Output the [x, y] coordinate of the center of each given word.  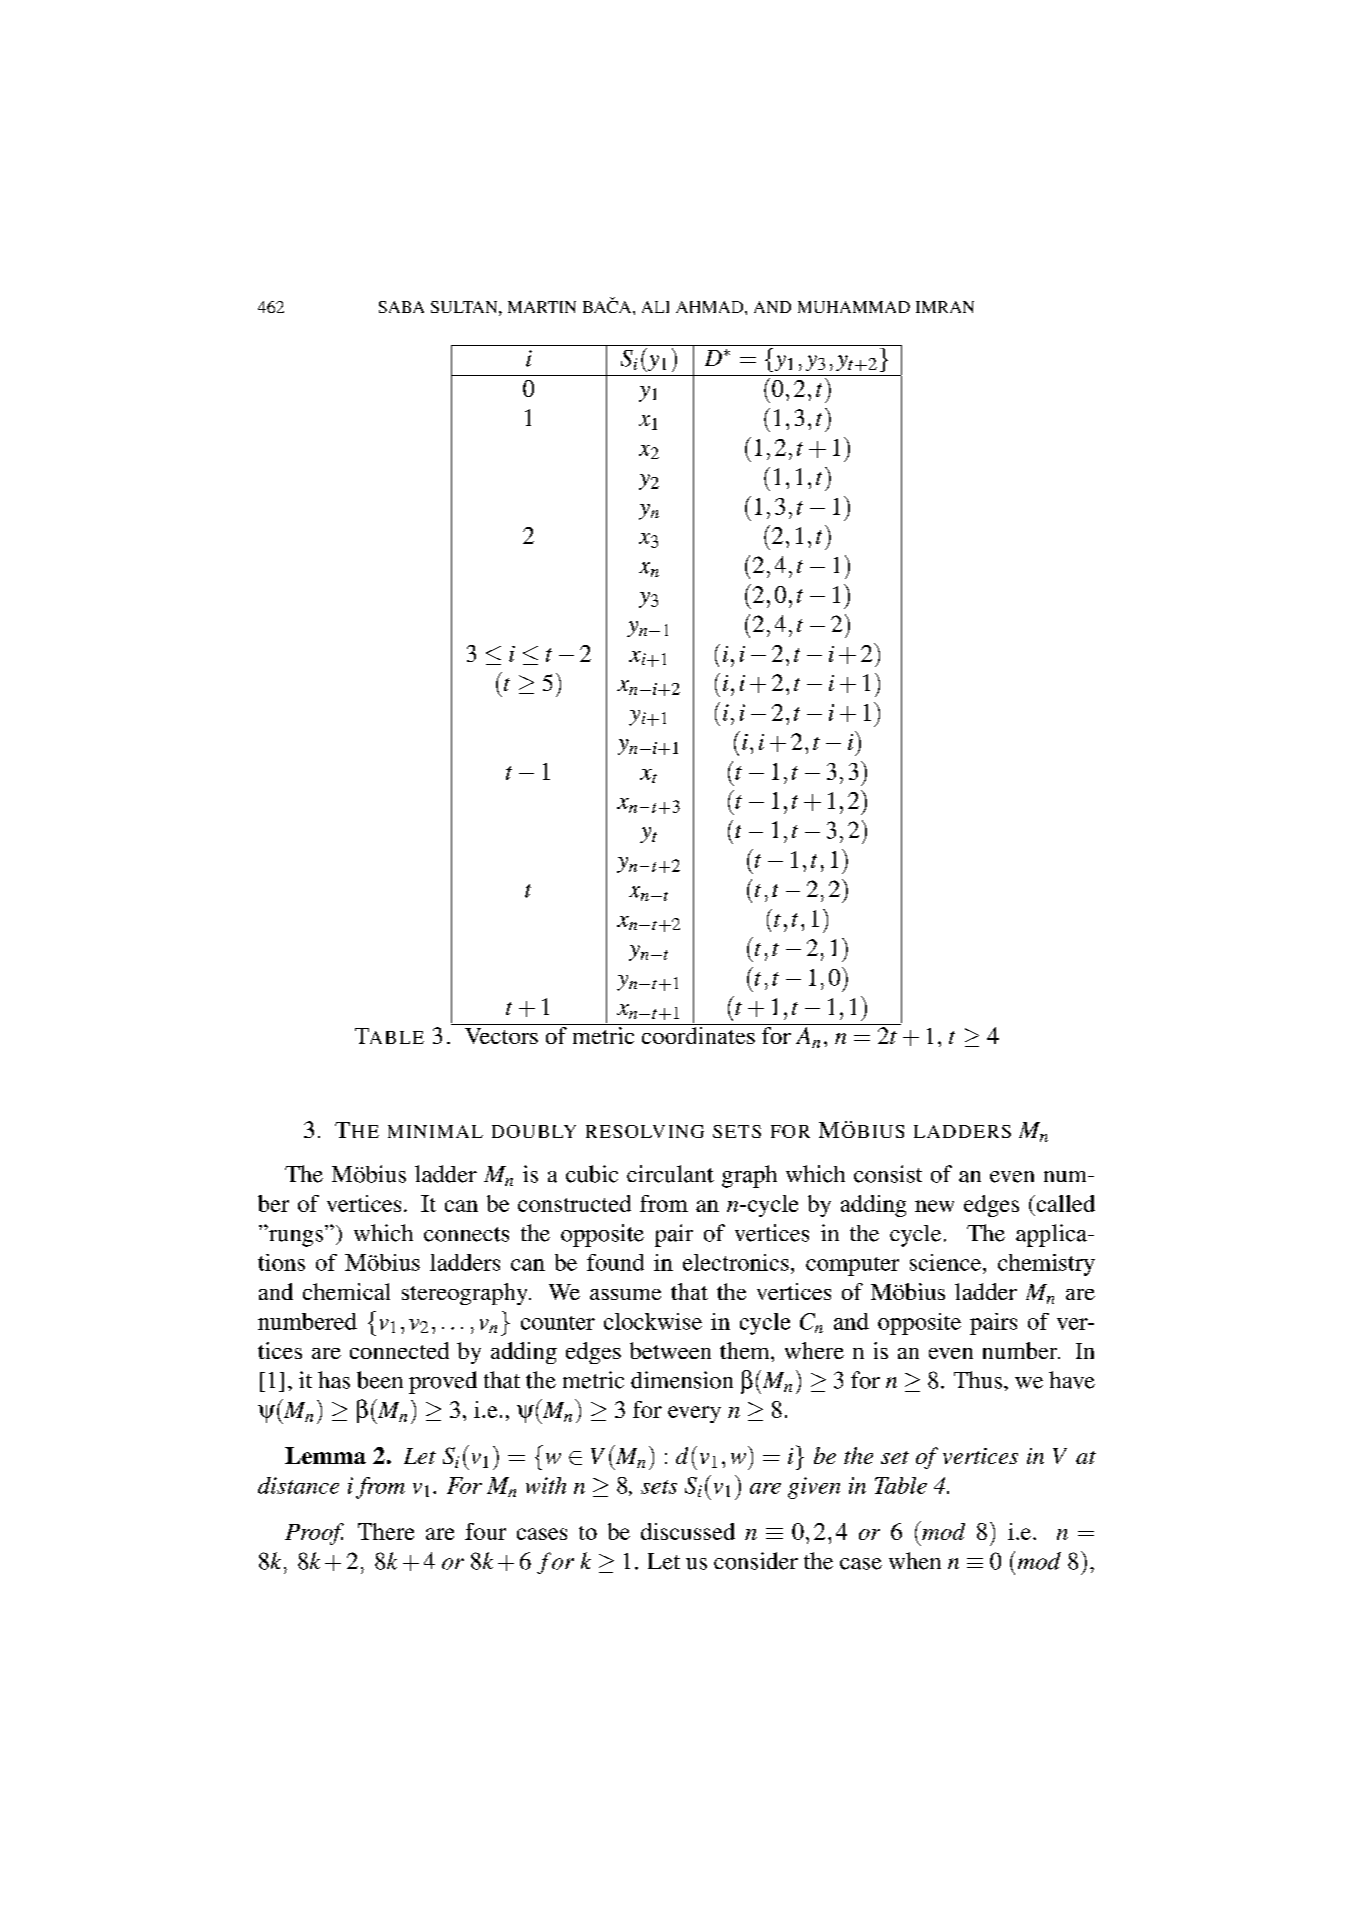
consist [888, 1174]
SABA [401, 307]
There [386, 1531]
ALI [655, 307]
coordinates [698, 1034]
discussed [688, 1531]
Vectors [501, 1036]
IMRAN [945, 307]
